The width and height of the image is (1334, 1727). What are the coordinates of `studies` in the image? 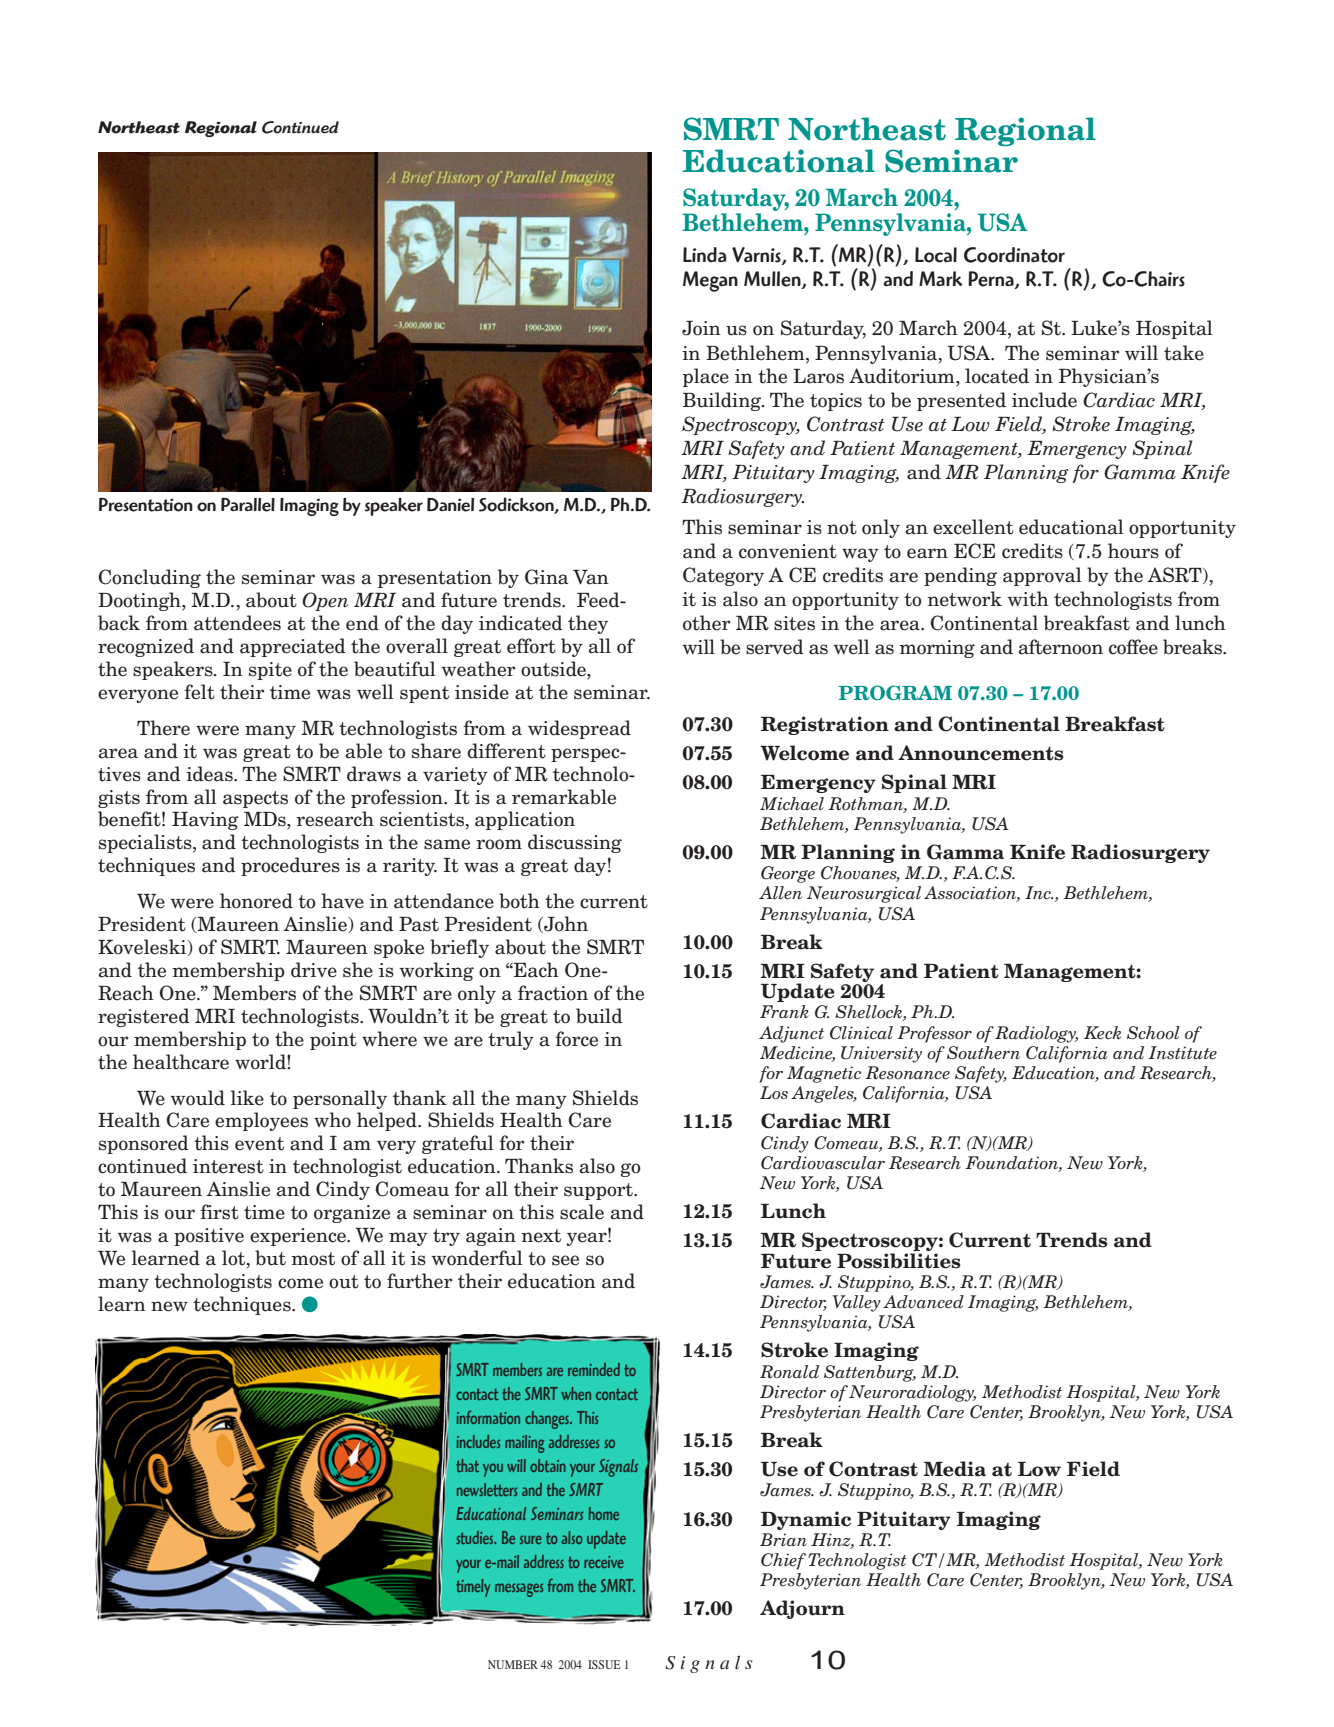 It's located at (476, 1537).
